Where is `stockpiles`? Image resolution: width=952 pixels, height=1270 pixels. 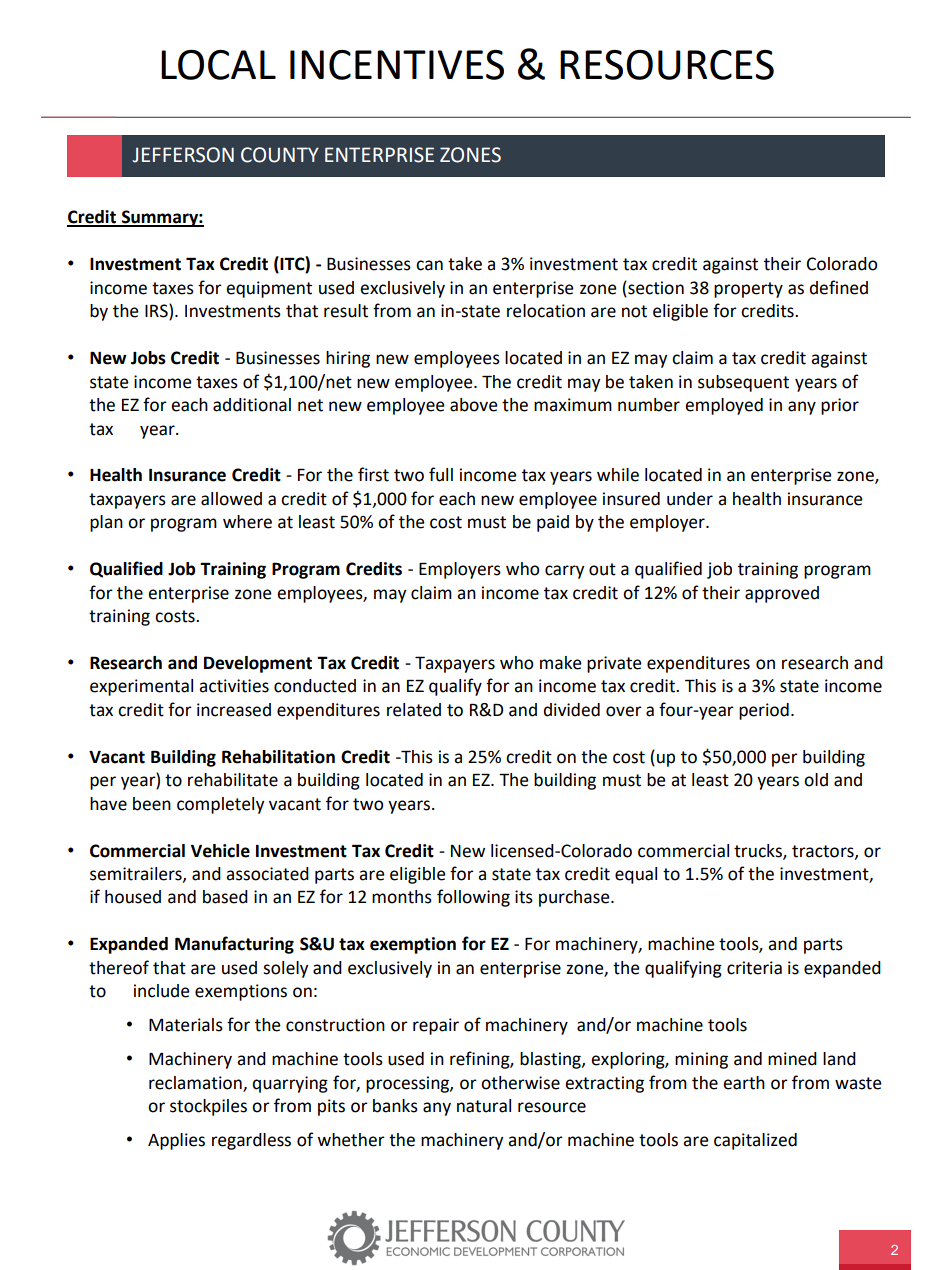
stockpiles is located at coordinates (208, 1107).
